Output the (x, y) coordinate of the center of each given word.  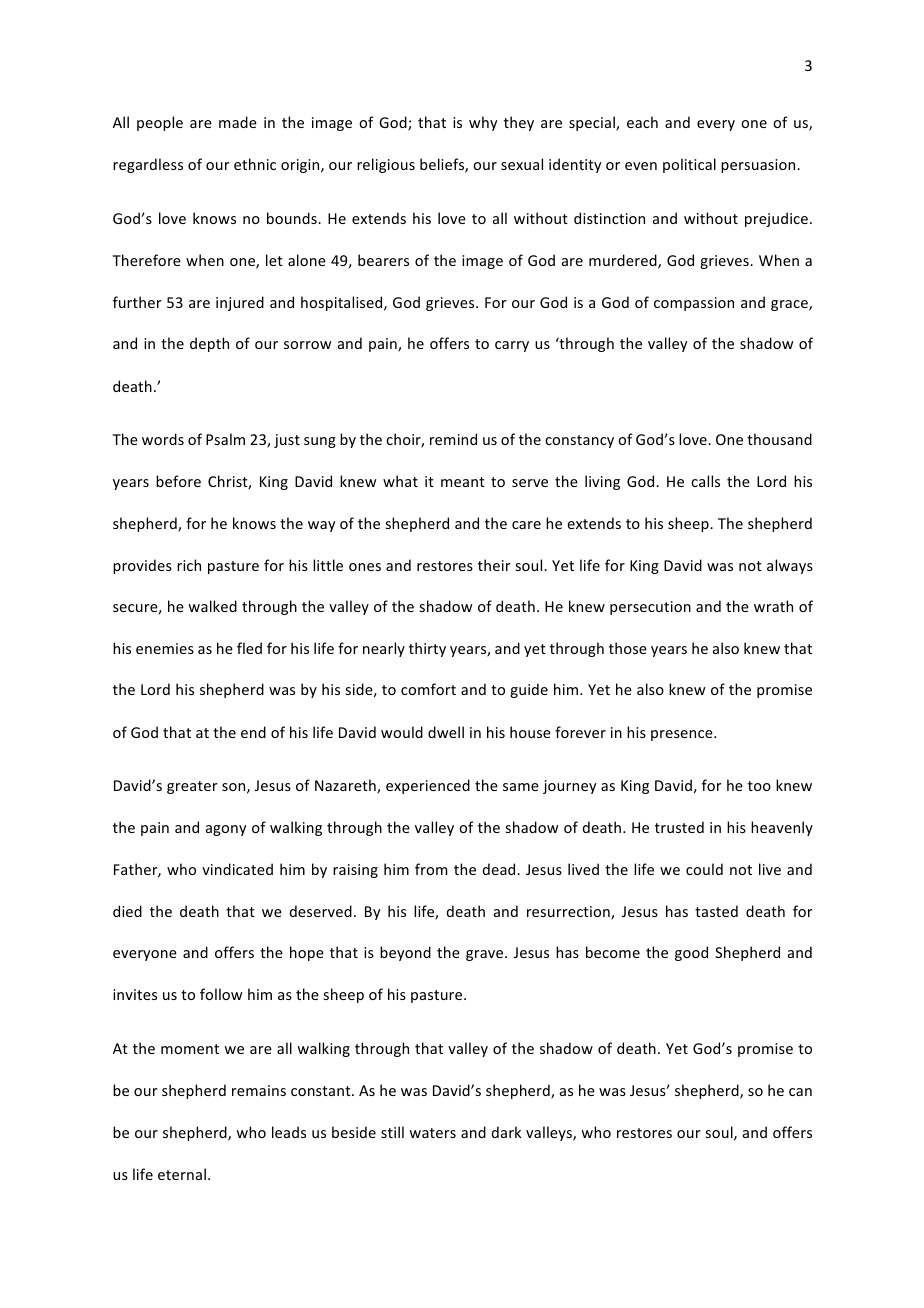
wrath (773, 606)
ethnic (255, 164)
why (483, 123)
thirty (427, 649)
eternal (182, 1174)
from (431, 869)
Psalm (225, 439)
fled (249, 648)
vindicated (237, 869)
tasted (716, 911)
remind (453, 439)
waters (432, 1133)
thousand (779, 439)
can (800, 1092)
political (689, 165)
